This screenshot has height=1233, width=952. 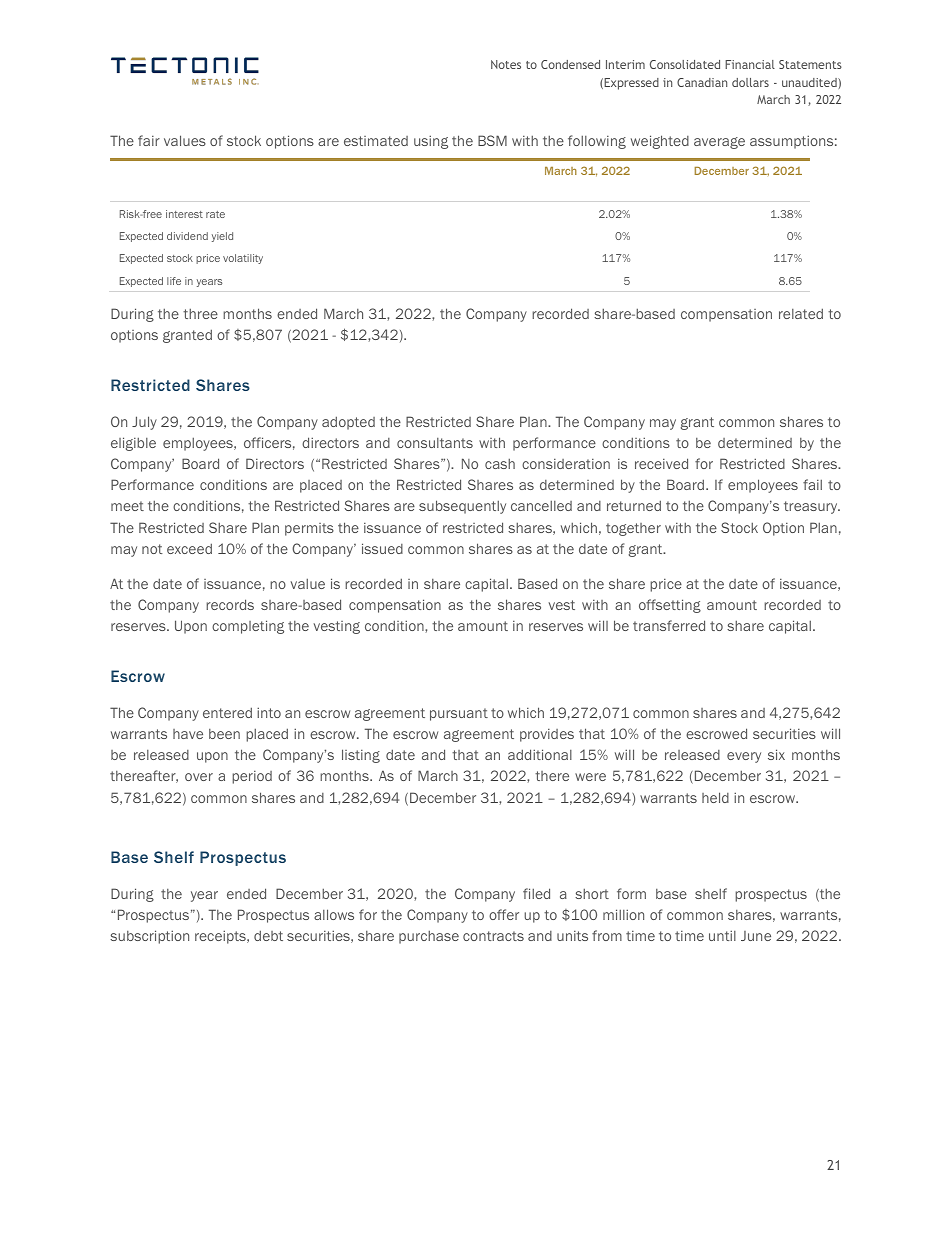 What do you see at coordinates (149, 140) in the screenshot?
I see `fair` at bounding box center [149, 140].
